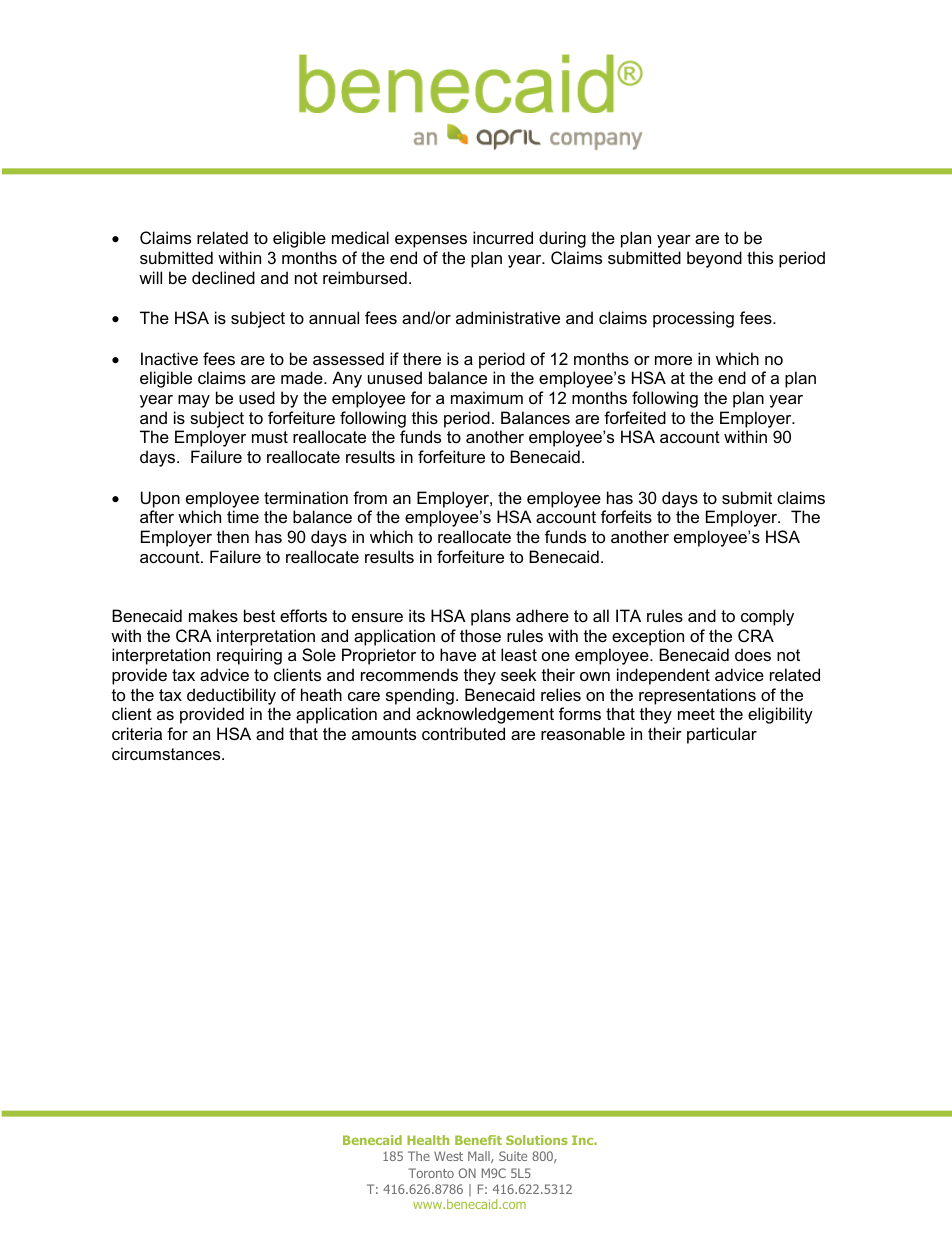  I want to click on contributed, so click(463, 733).
